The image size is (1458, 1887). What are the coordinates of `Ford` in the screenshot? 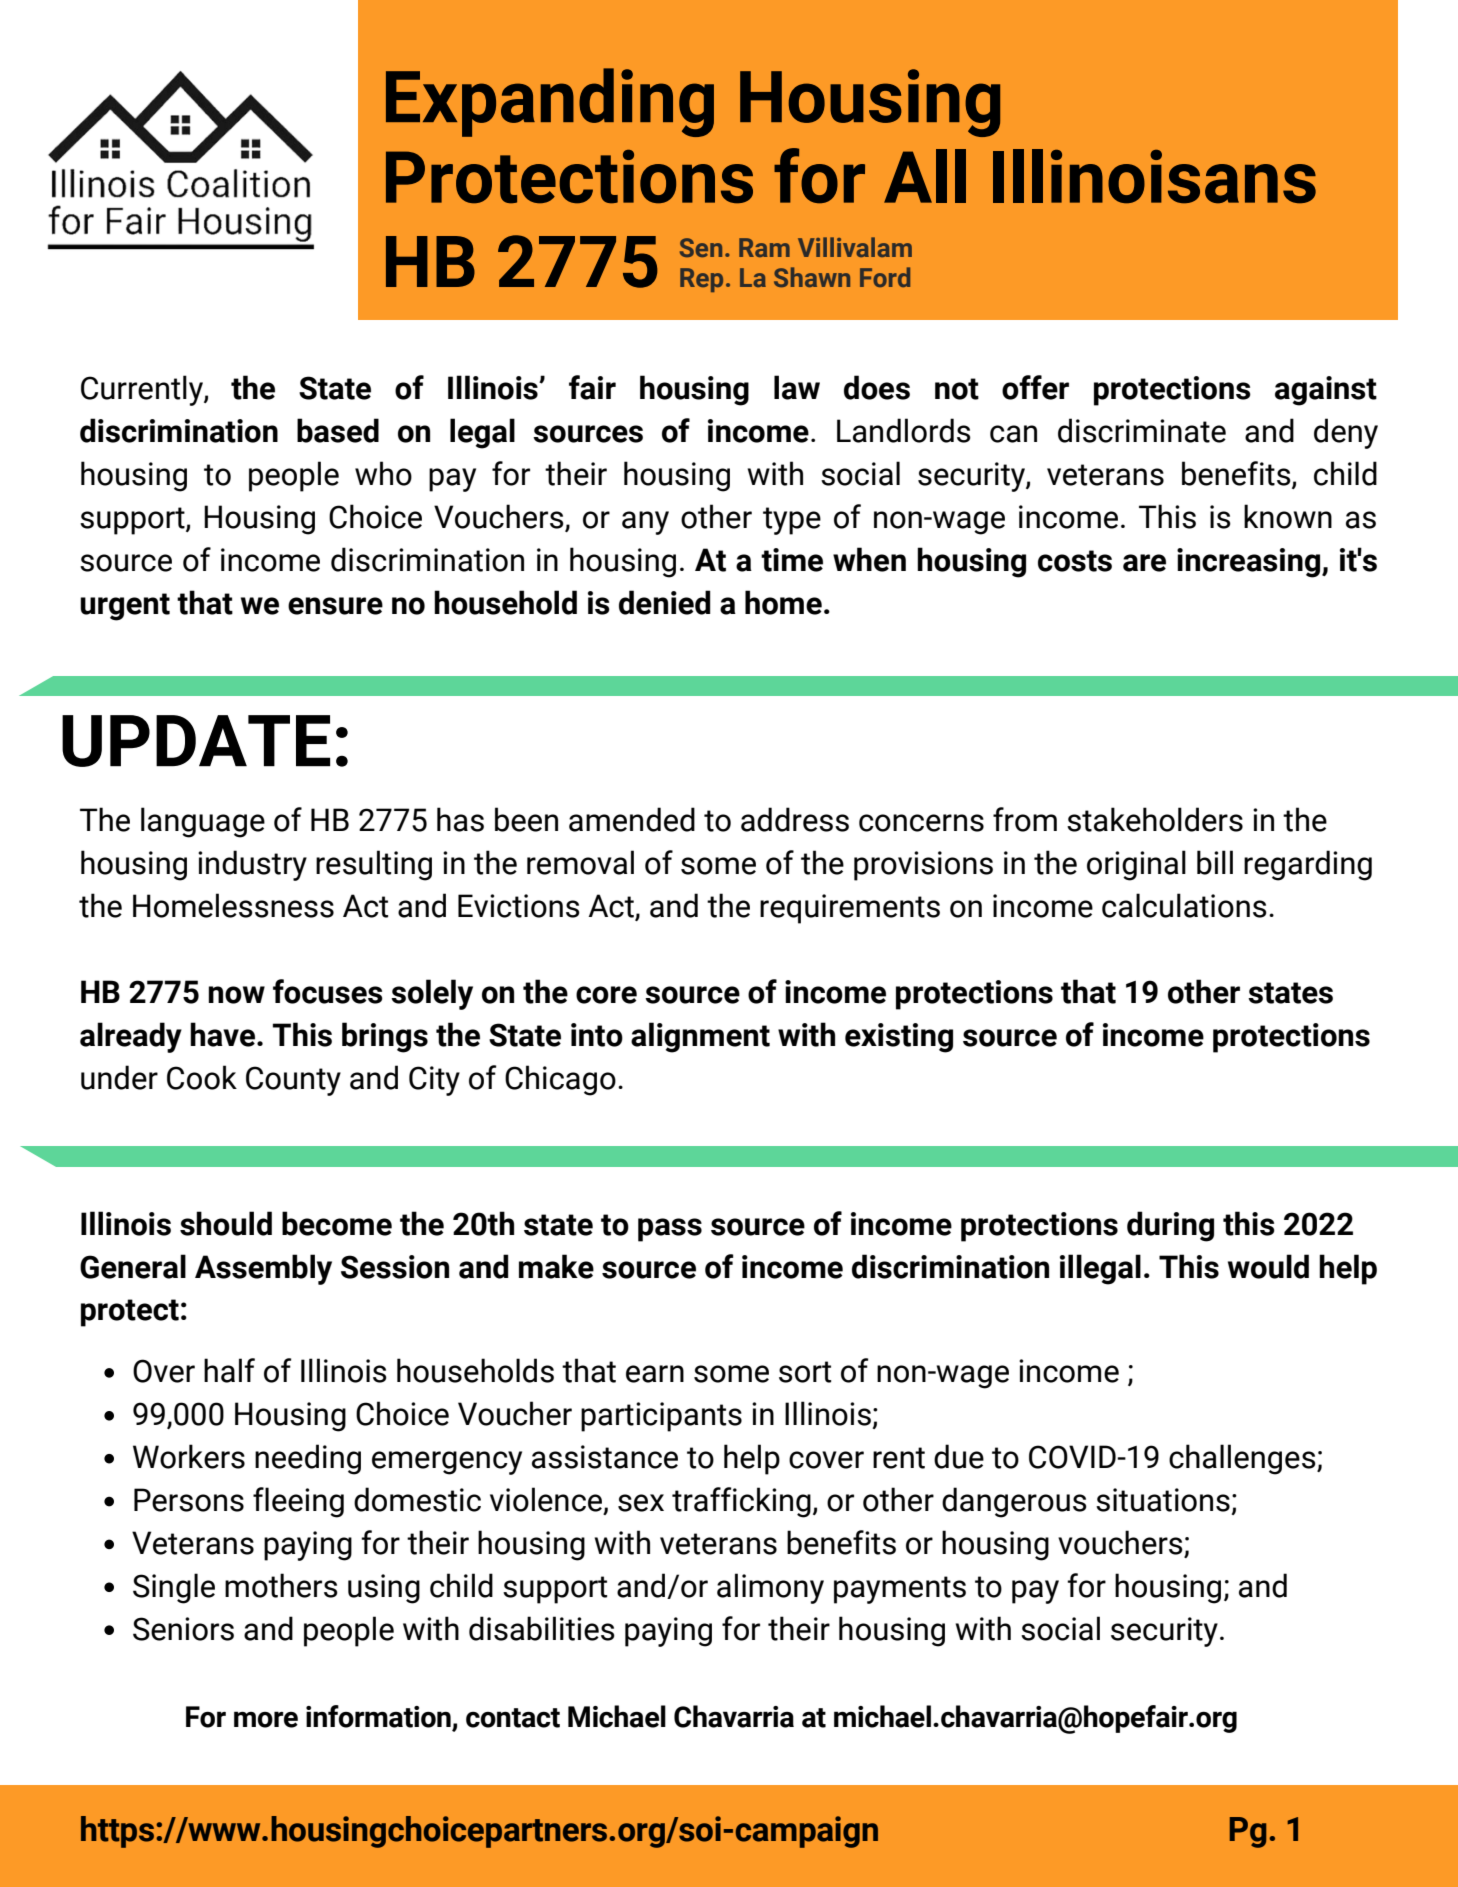 It's located at (885, 277).
